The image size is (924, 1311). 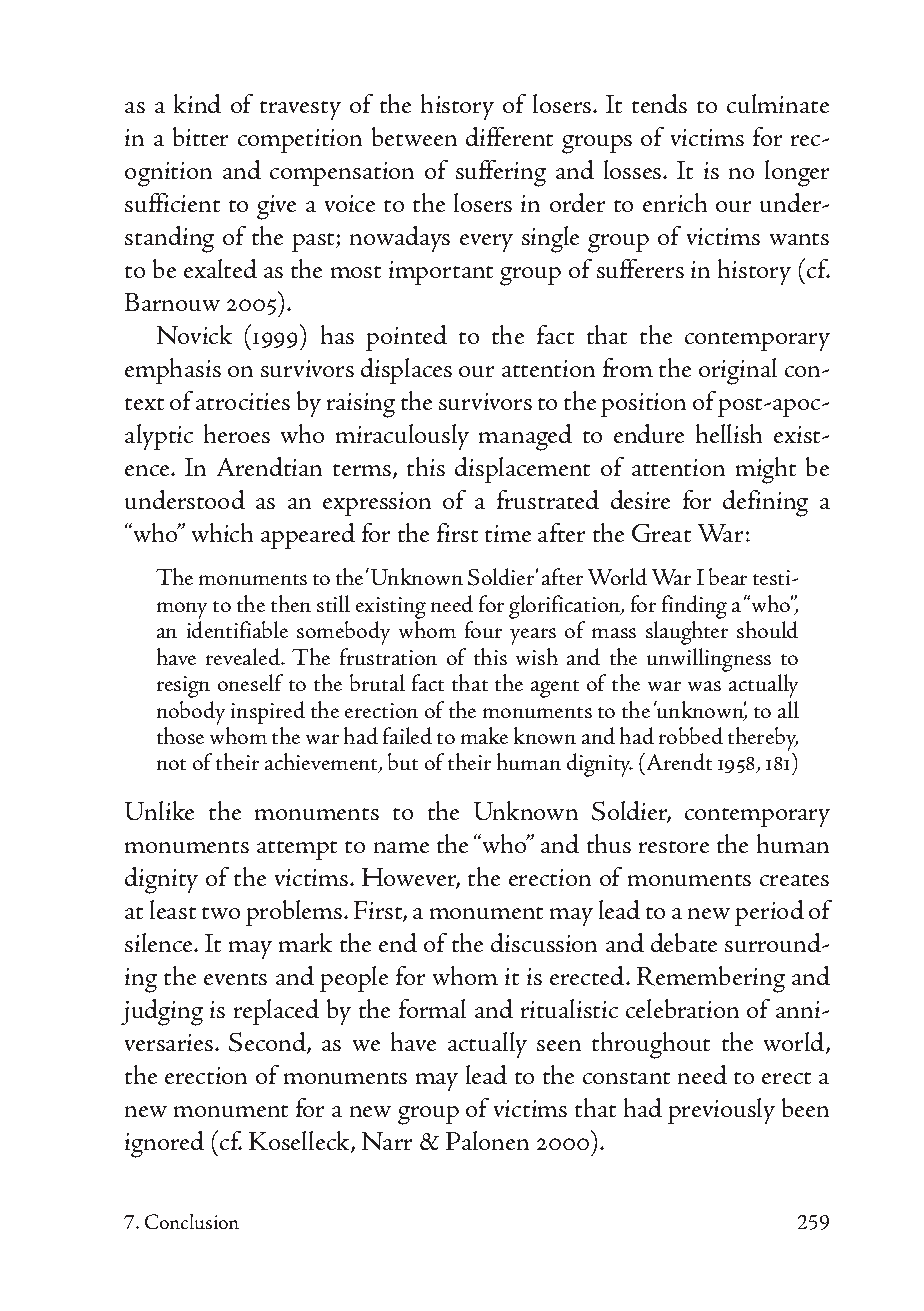 I want to click on revealed, so click(x=244, y=656).
